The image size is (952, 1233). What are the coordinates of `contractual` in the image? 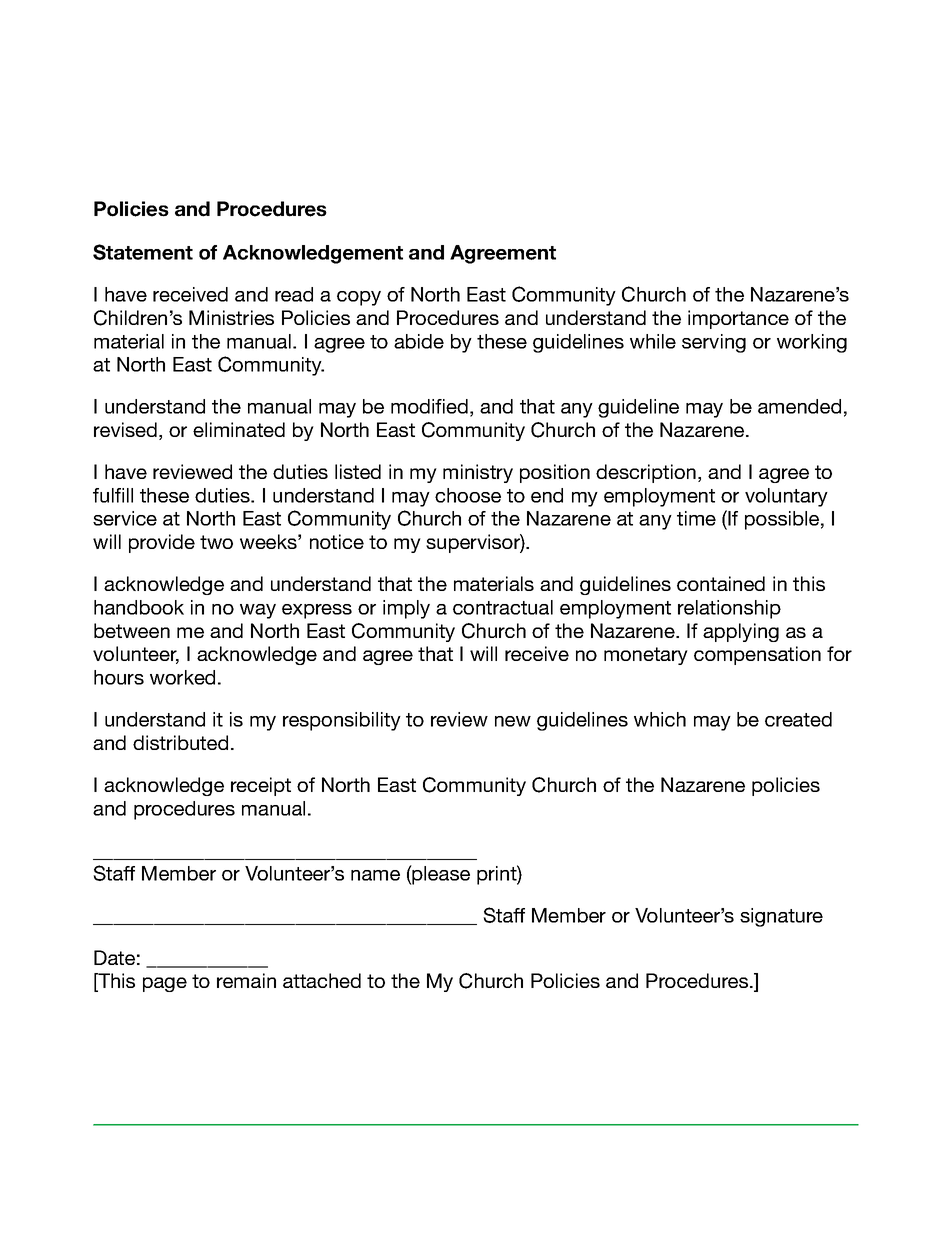 It's located at (503, 607).
